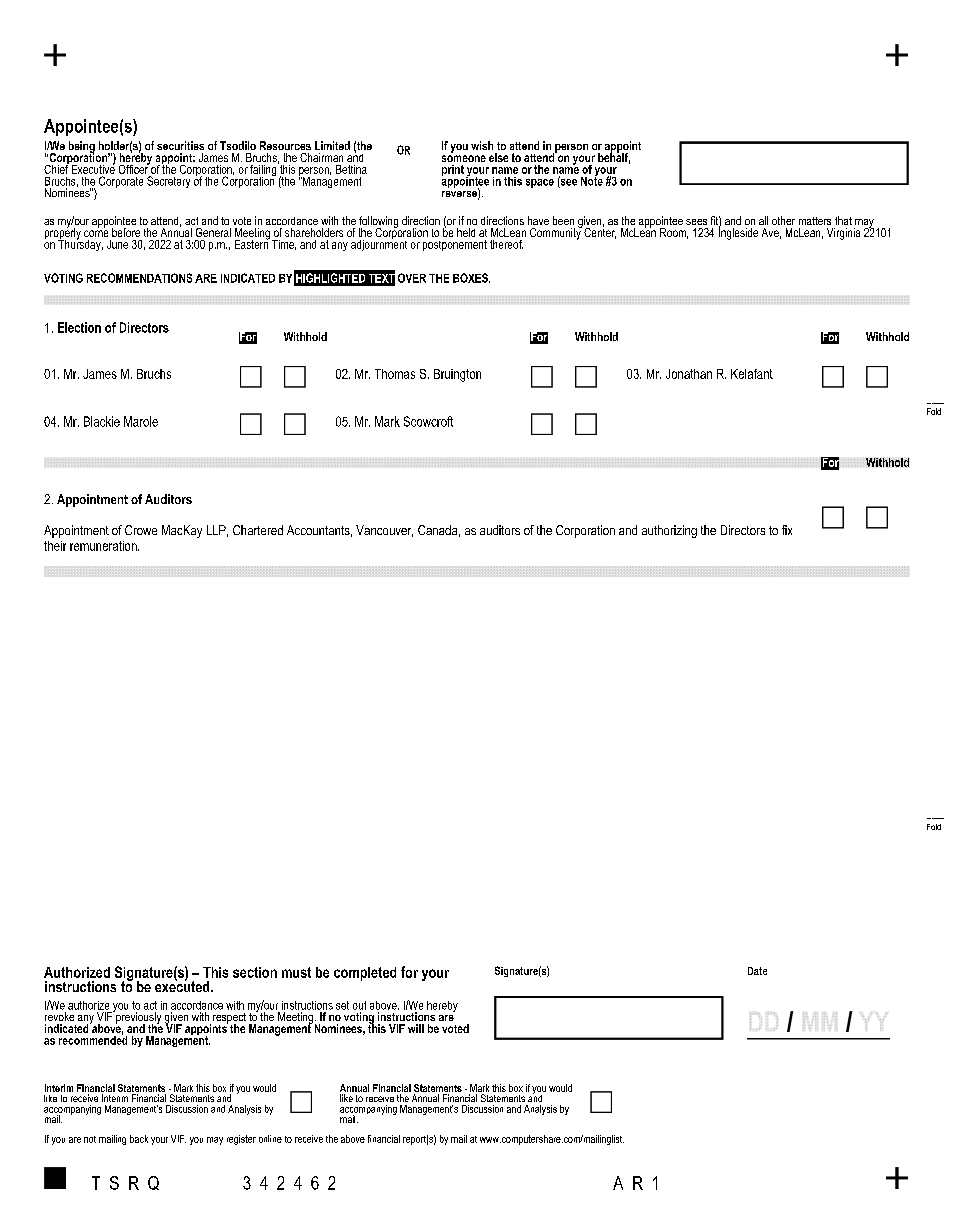  What do you see at coordinates (139, 1139) in the screenshot?
I see `back` at bounding box center [139, 1139].
